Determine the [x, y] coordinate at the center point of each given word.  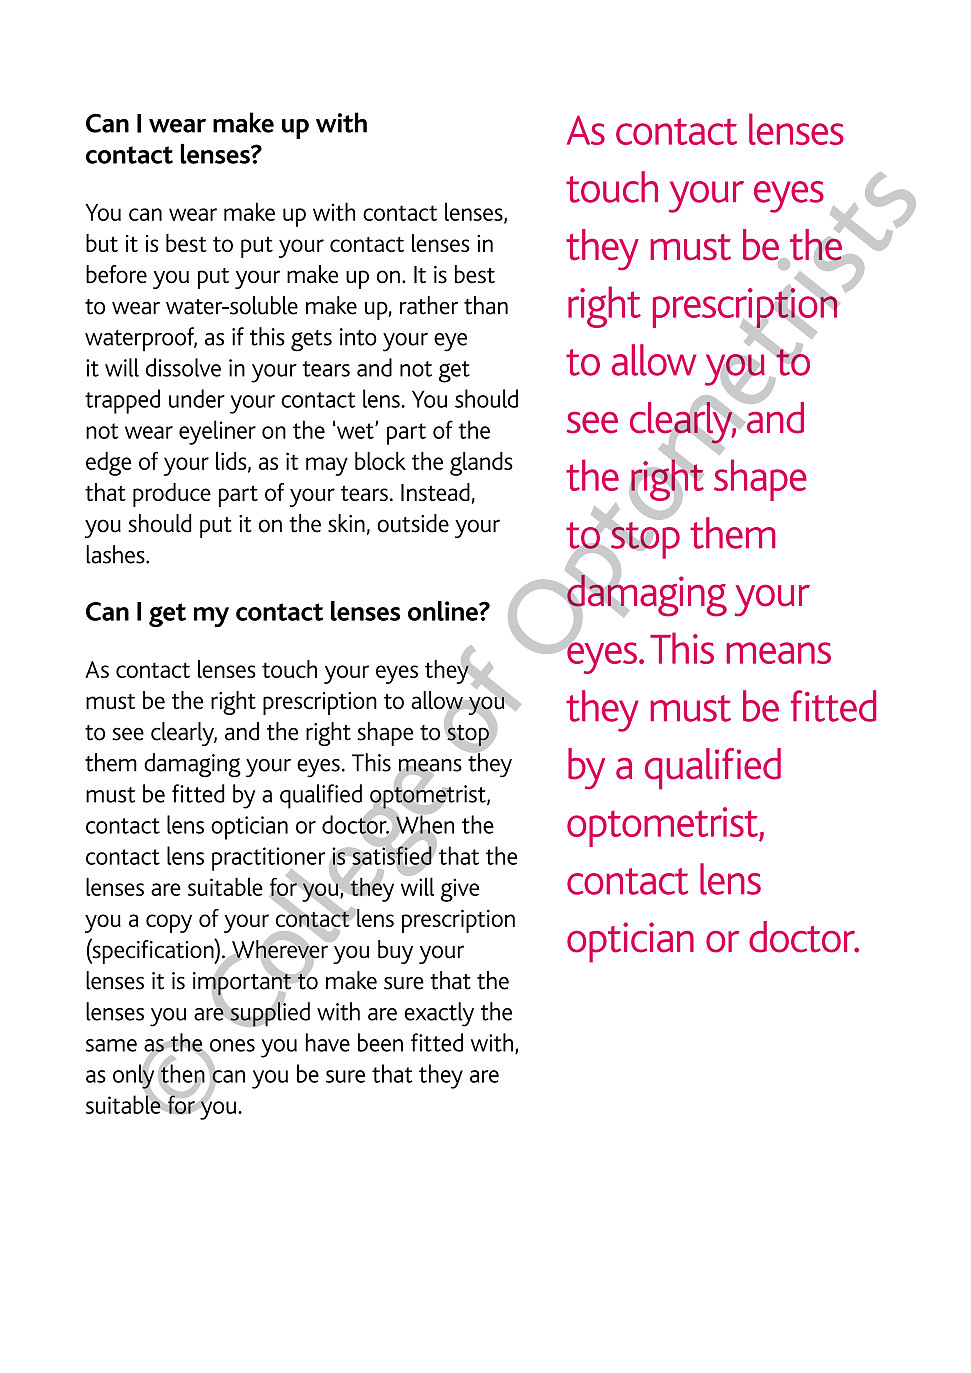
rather [429, 305]
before [116, 274]
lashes [116, 554]
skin [346, 523]
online [444, 611]
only [133, 1076]
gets [311, 341]
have [328, 1042]
